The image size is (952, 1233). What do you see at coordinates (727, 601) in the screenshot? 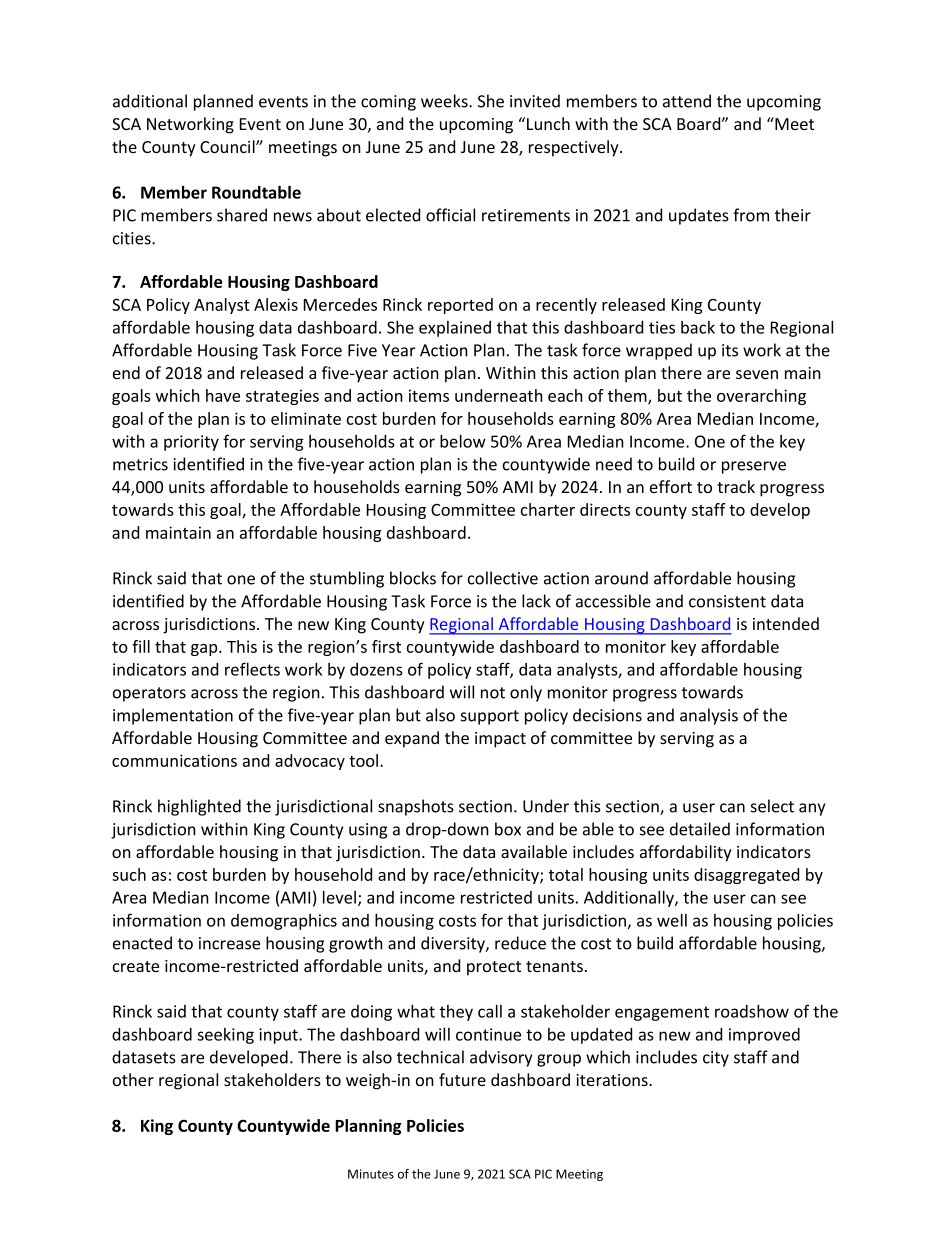
I see `consistent` at bounding box center [727, 601].
